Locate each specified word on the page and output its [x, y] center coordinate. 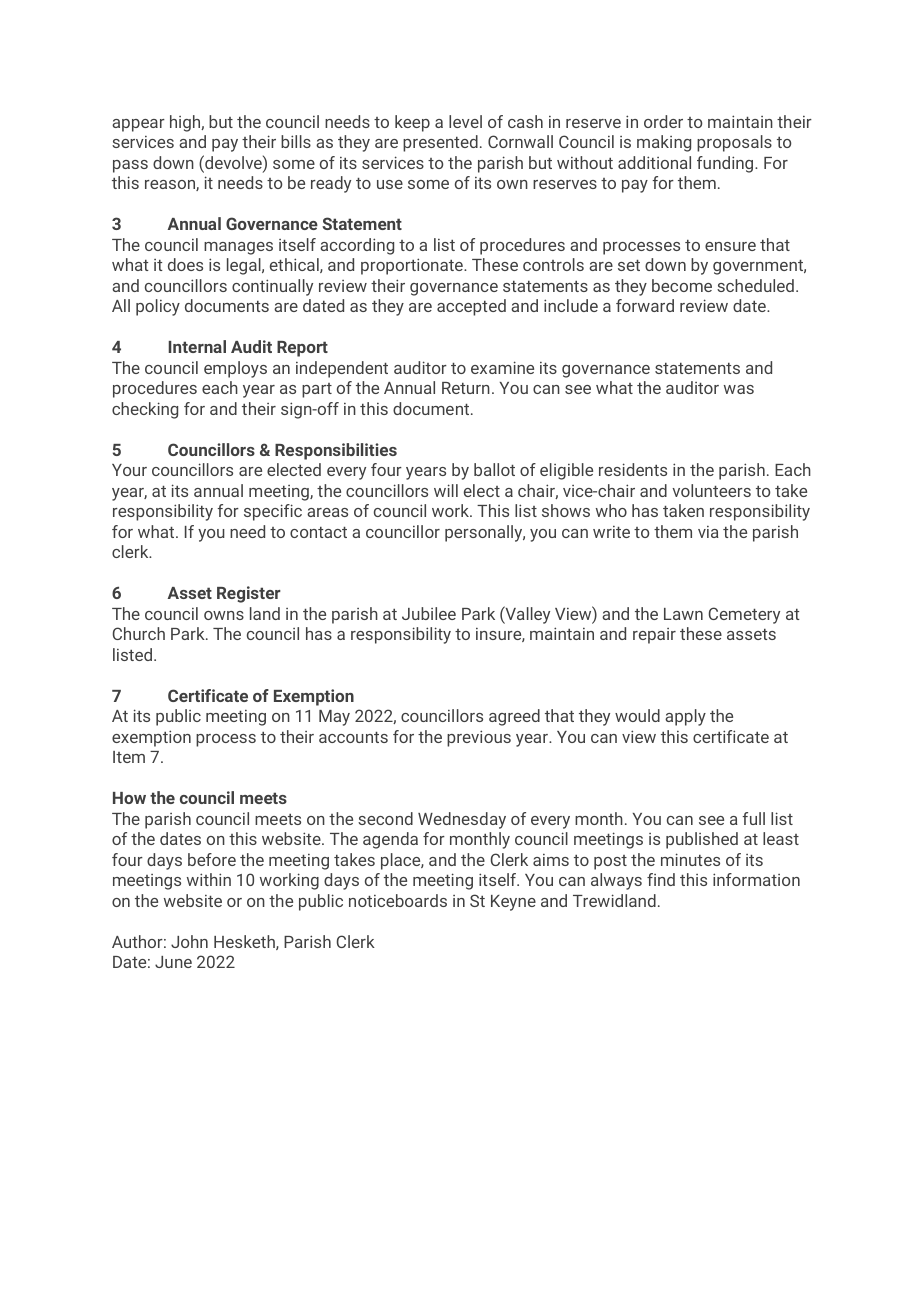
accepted [471, 307]
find [661, 879]
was [739, 389]
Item [129, 757]
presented [440, 143]
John [189, 941]
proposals [734, 143]
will [446, 490]
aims [551, 860]
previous [479, 738]
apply [685, 717]
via [708, 532]
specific [273, 512]
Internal [197, 346]
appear [138, 125]
